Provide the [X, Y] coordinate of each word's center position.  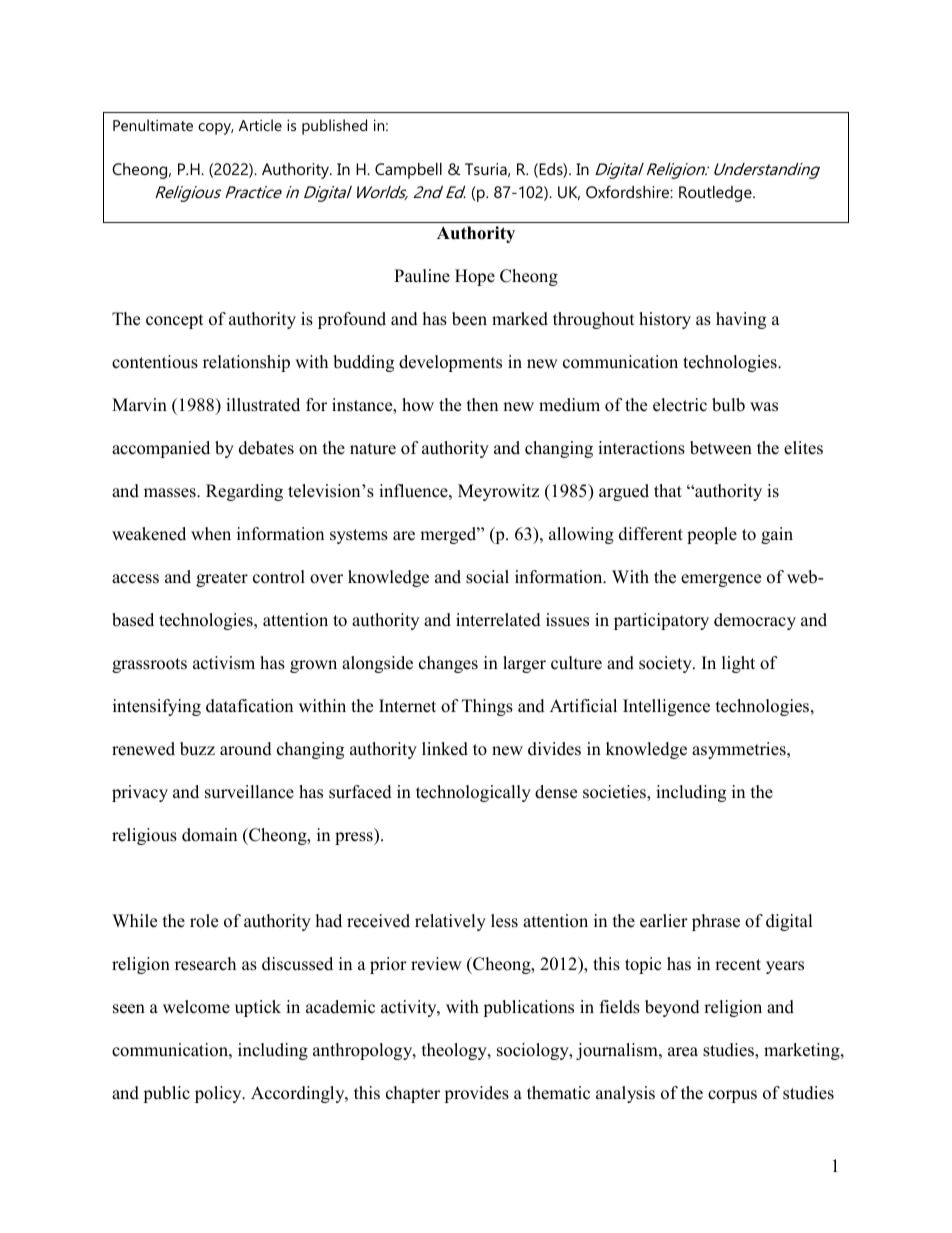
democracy [755, 621]
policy [219, 1094]
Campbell [408, 171]
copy [216, 129]
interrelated [498, 620]
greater [222, 579]
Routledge [716, 194]
